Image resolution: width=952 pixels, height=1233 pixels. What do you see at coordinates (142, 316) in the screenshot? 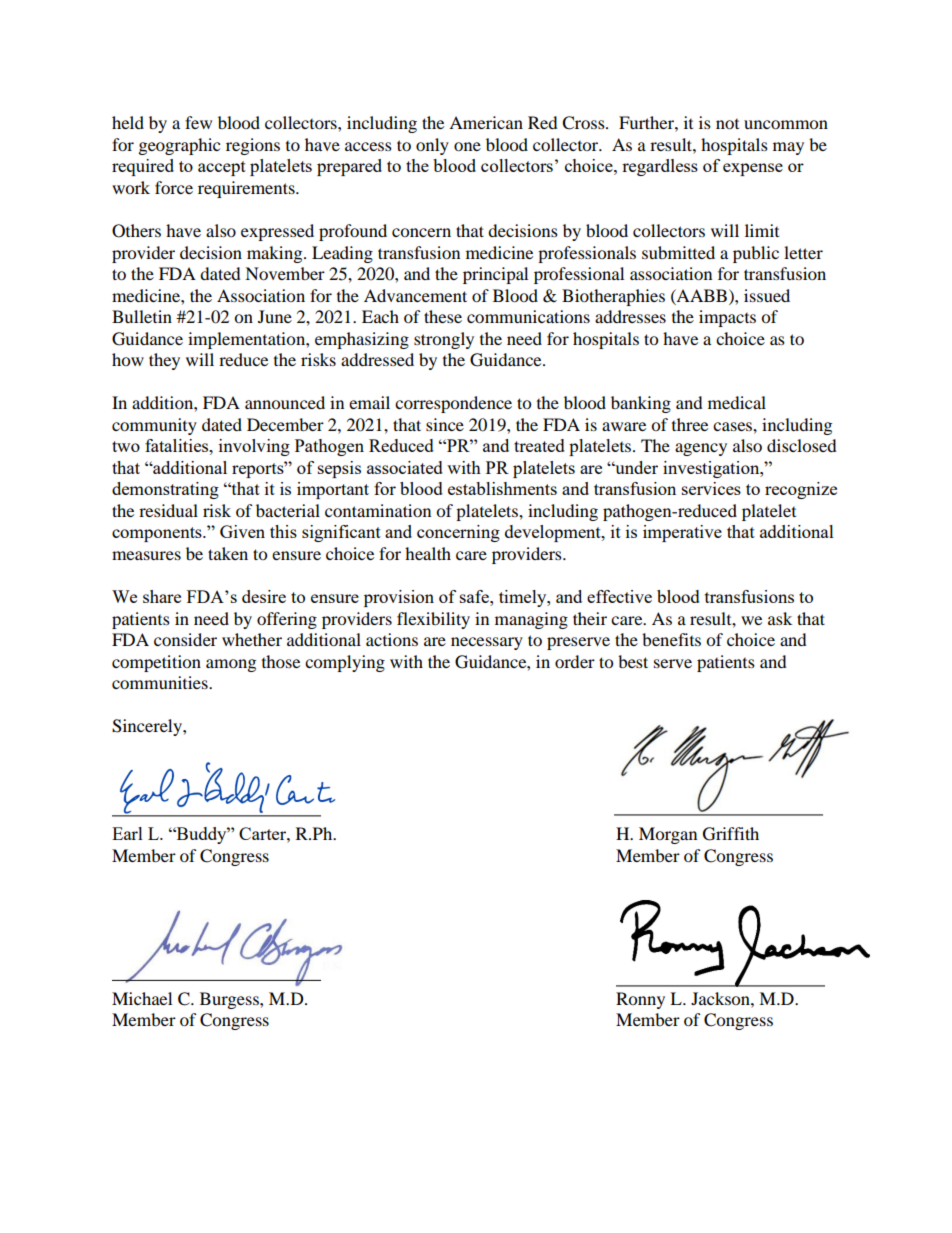
I see `Bulletin` at bounding box center [142, 316].
